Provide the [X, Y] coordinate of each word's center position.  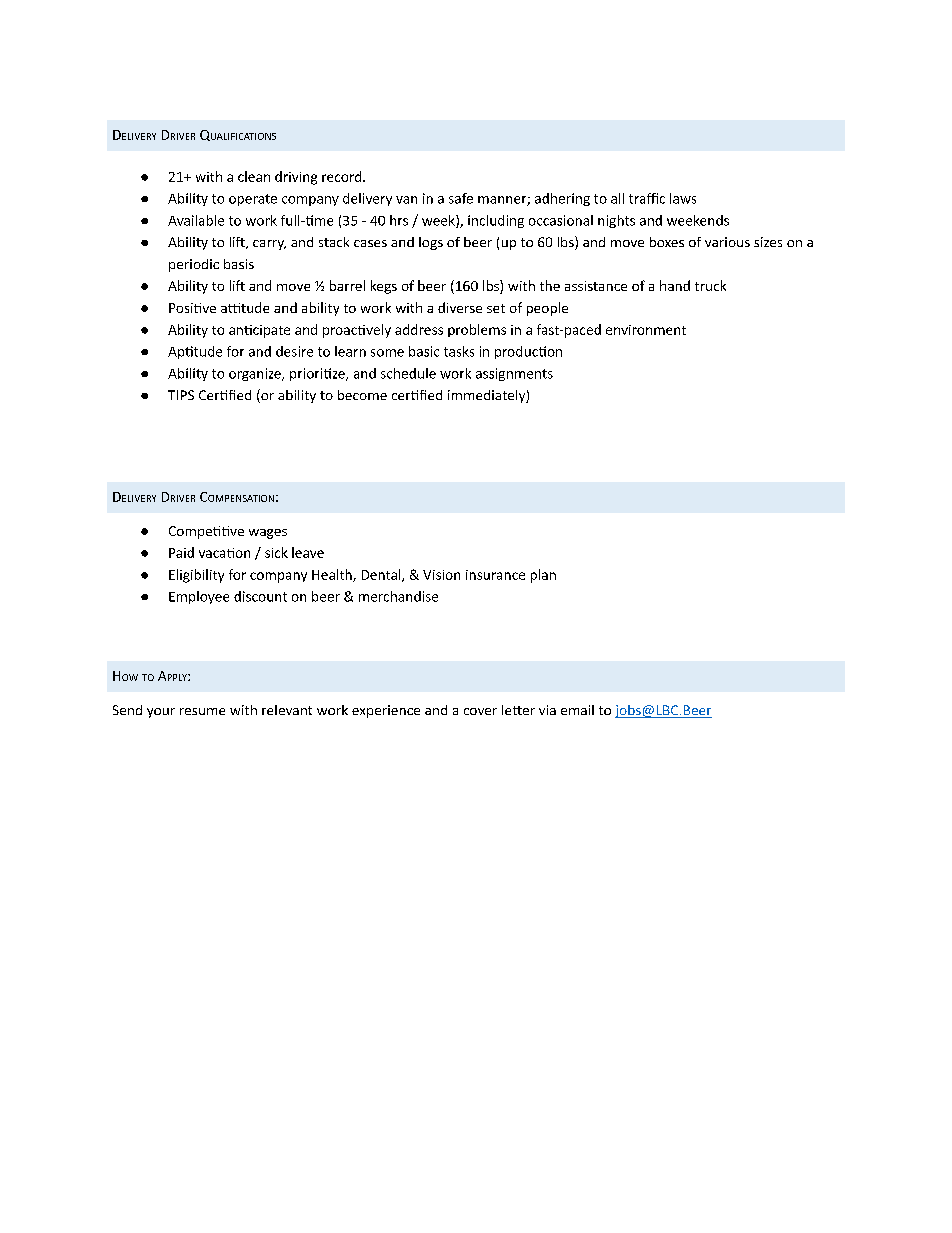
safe [461, 198]
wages [268, 534]
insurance [495, 575]
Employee [199, 597]
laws [683, 198]
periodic [194, 265]
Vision [441, 575]
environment [646, 330]
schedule [408, 373]
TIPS [181, 395]
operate [253, 200]
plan [543, 576]
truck [710, 285]
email [577, 710]
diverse [460, 307]
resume [202, 711]
